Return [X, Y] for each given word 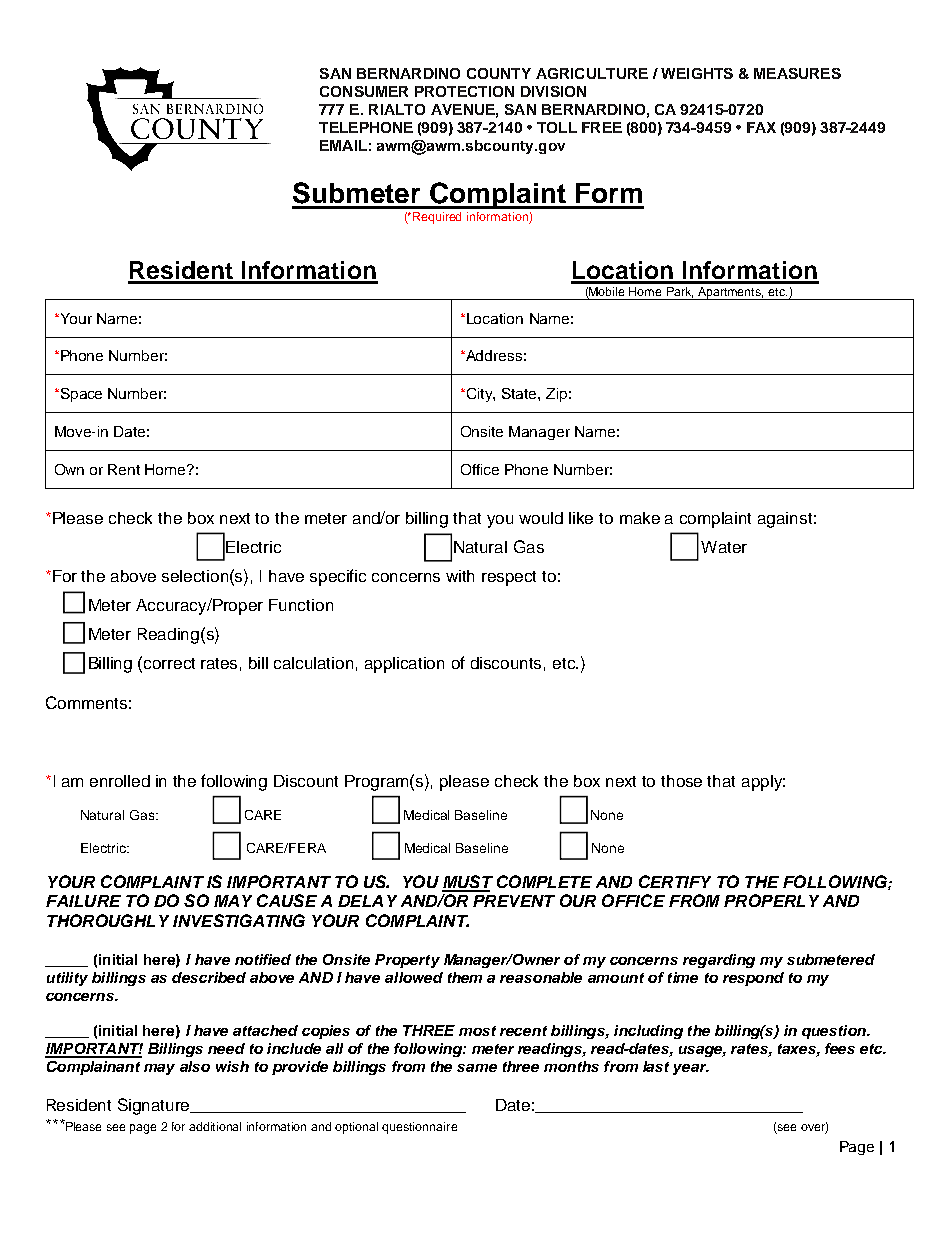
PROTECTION [464, 91]
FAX [761, 127]
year [691, 1069]
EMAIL [343, 145]
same [477, 1068]
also [195, 1066]
